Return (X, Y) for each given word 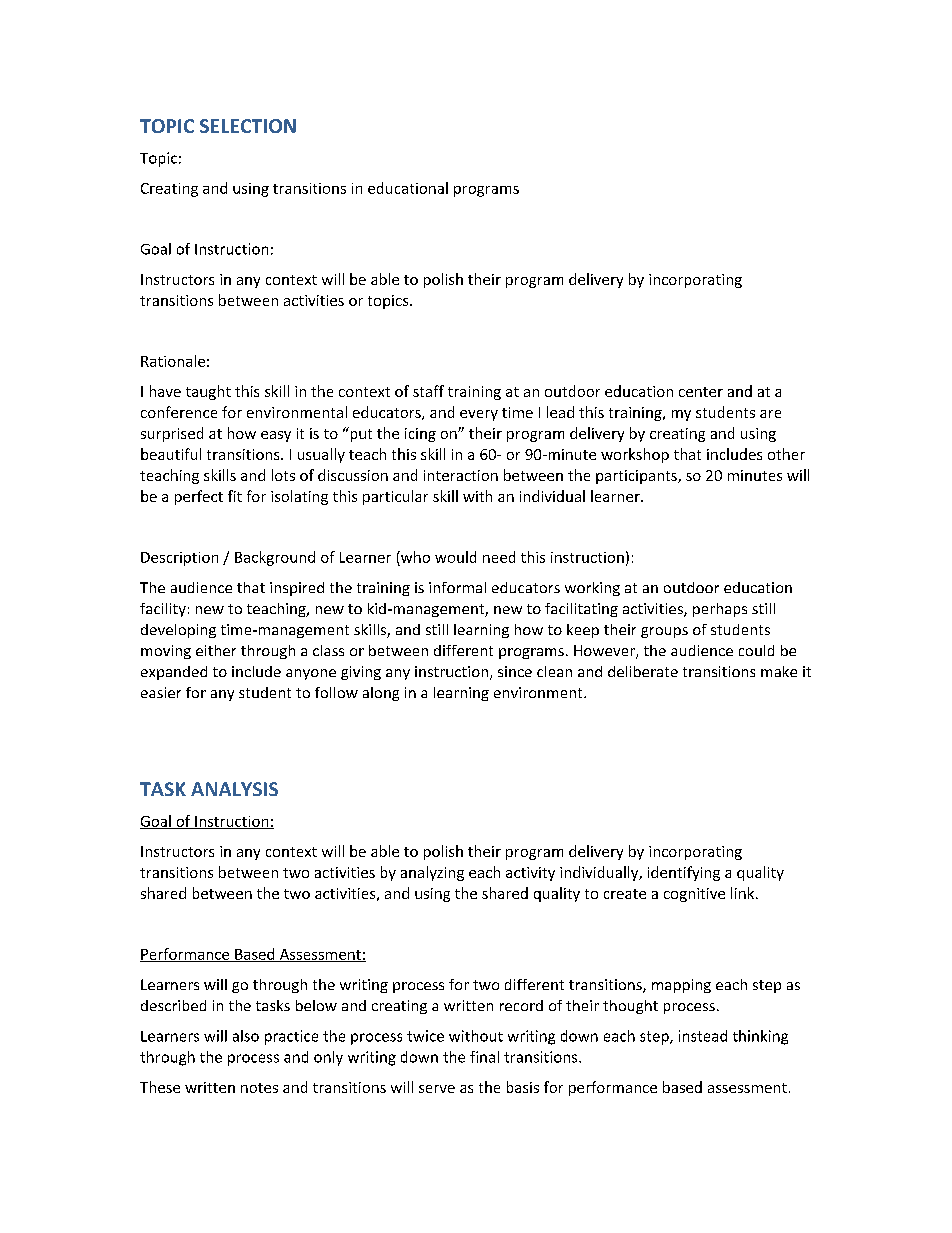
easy (276, 436)
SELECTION (248, 126)
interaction (461, 475)
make (779, 671)
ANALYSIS (234, 789)
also (246, 1036)
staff (428, 391)
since (515, 671)
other (786, 454)
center (701, 392)
